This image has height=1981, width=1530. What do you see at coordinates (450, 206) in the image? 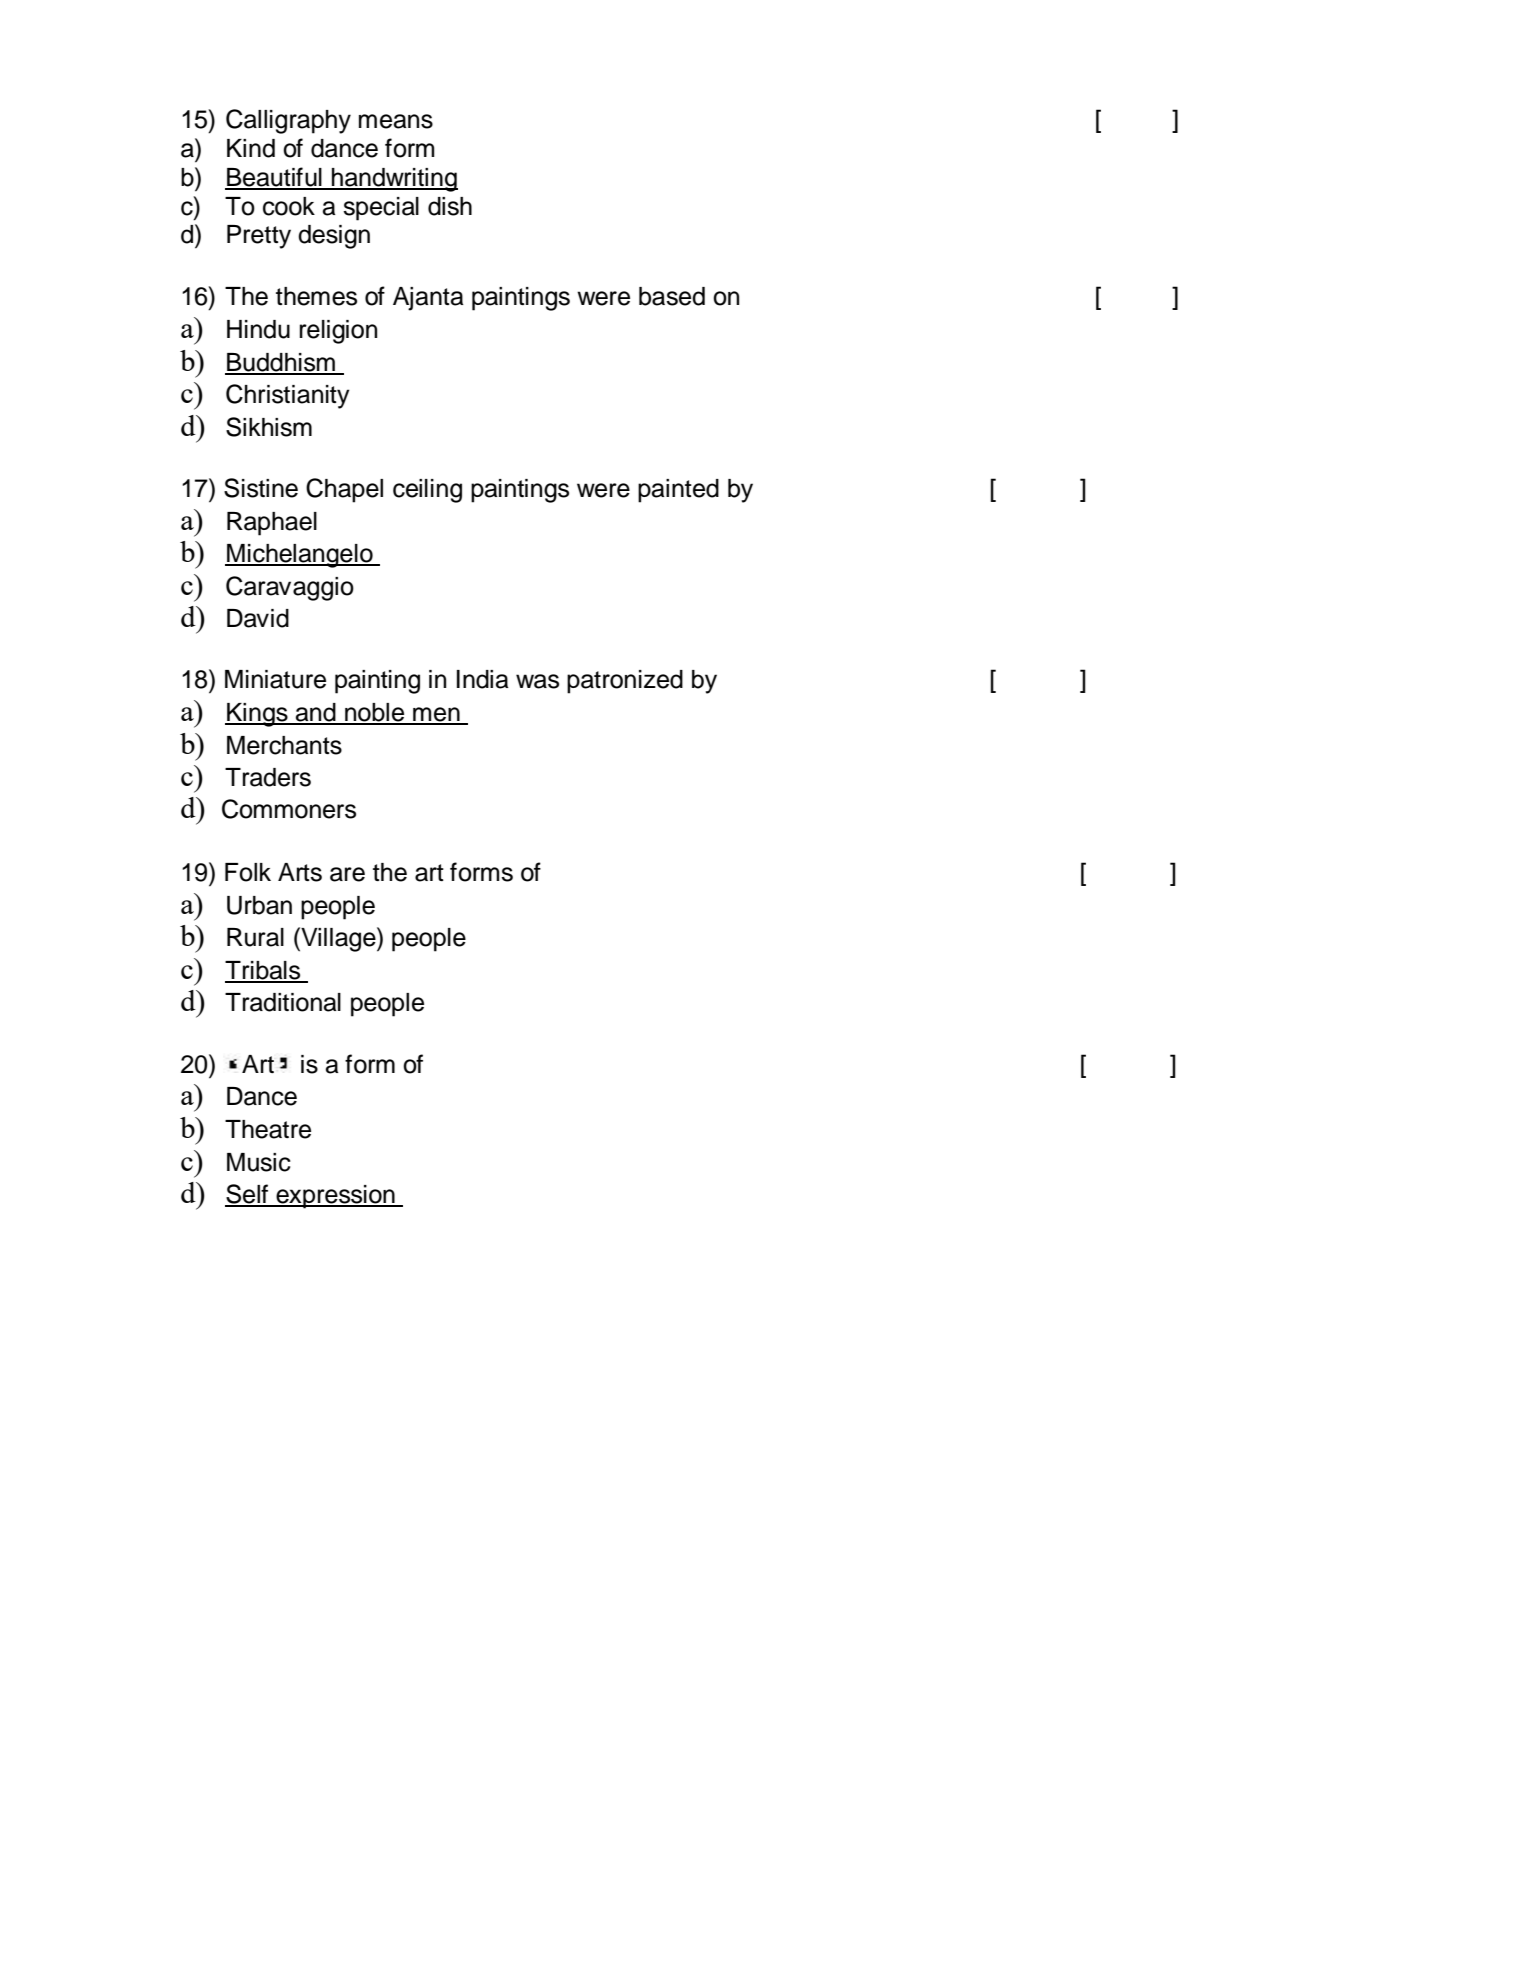
I see `dish` at bounding box center [450, 206].
